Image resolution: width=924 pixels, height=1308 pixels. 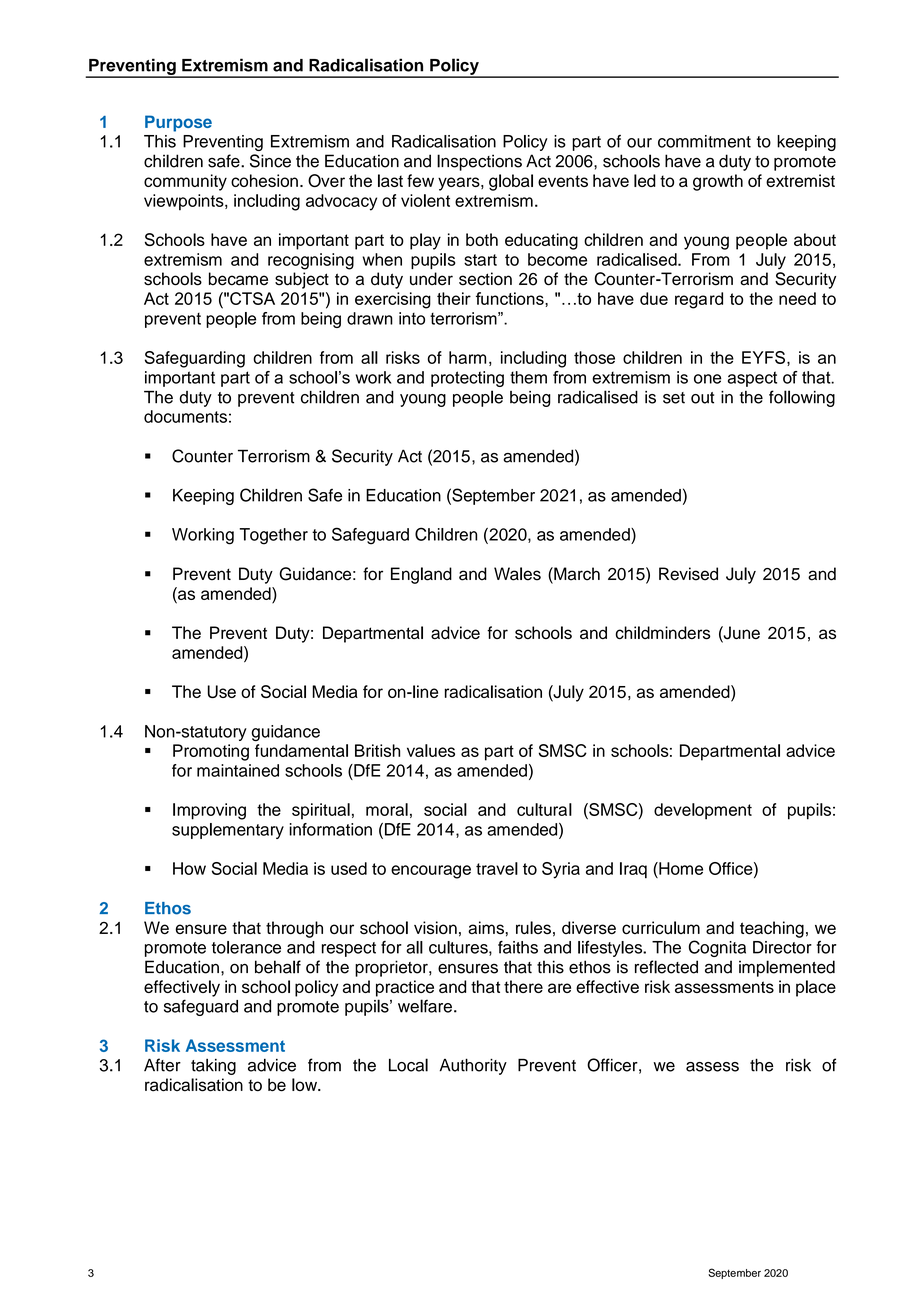 What do you see at coordinates (213, 1067) in the image?
I see `taking` at bounding box center [213, 1067].
